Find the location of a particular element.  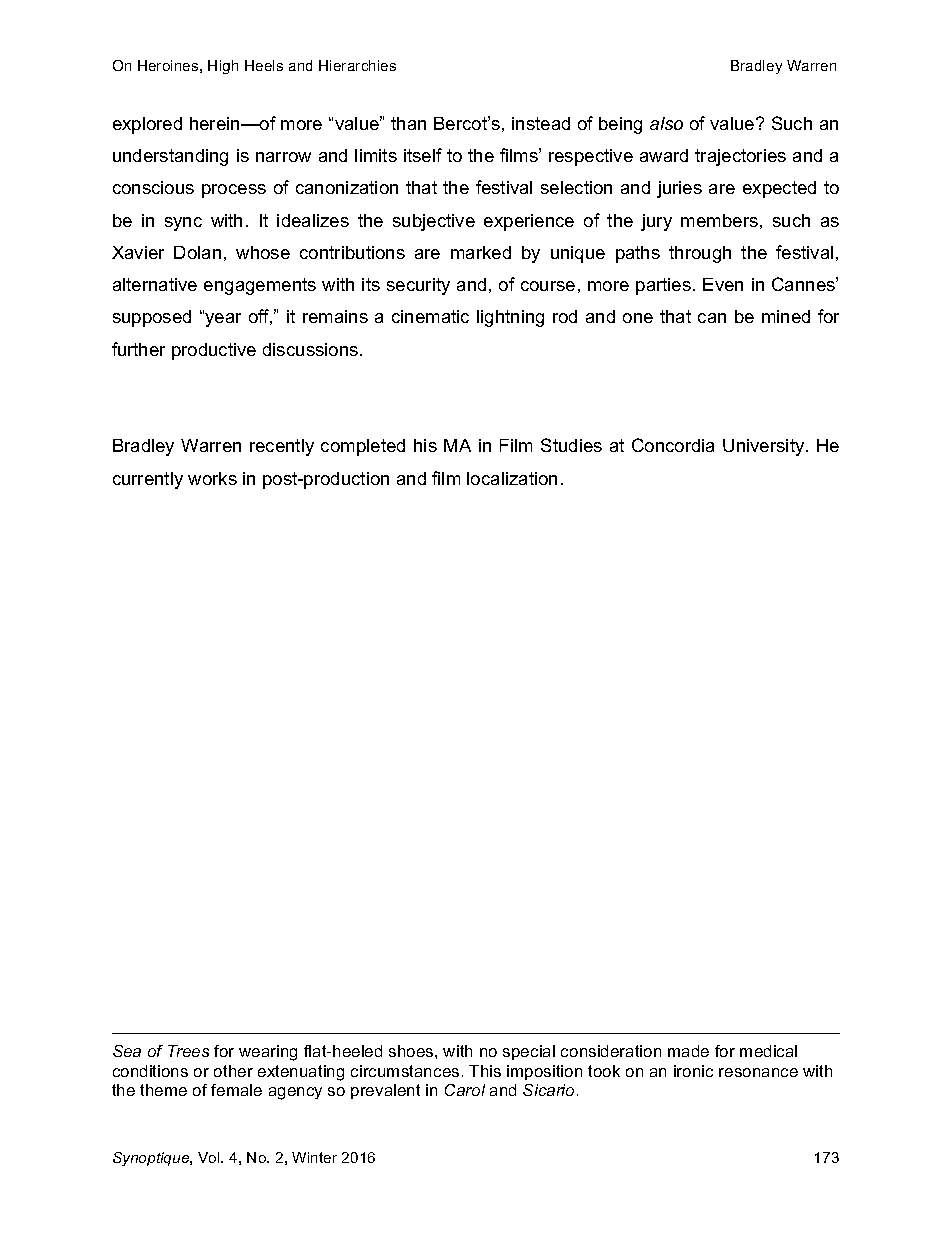

shoes is located at coordinates (412, 1051).
